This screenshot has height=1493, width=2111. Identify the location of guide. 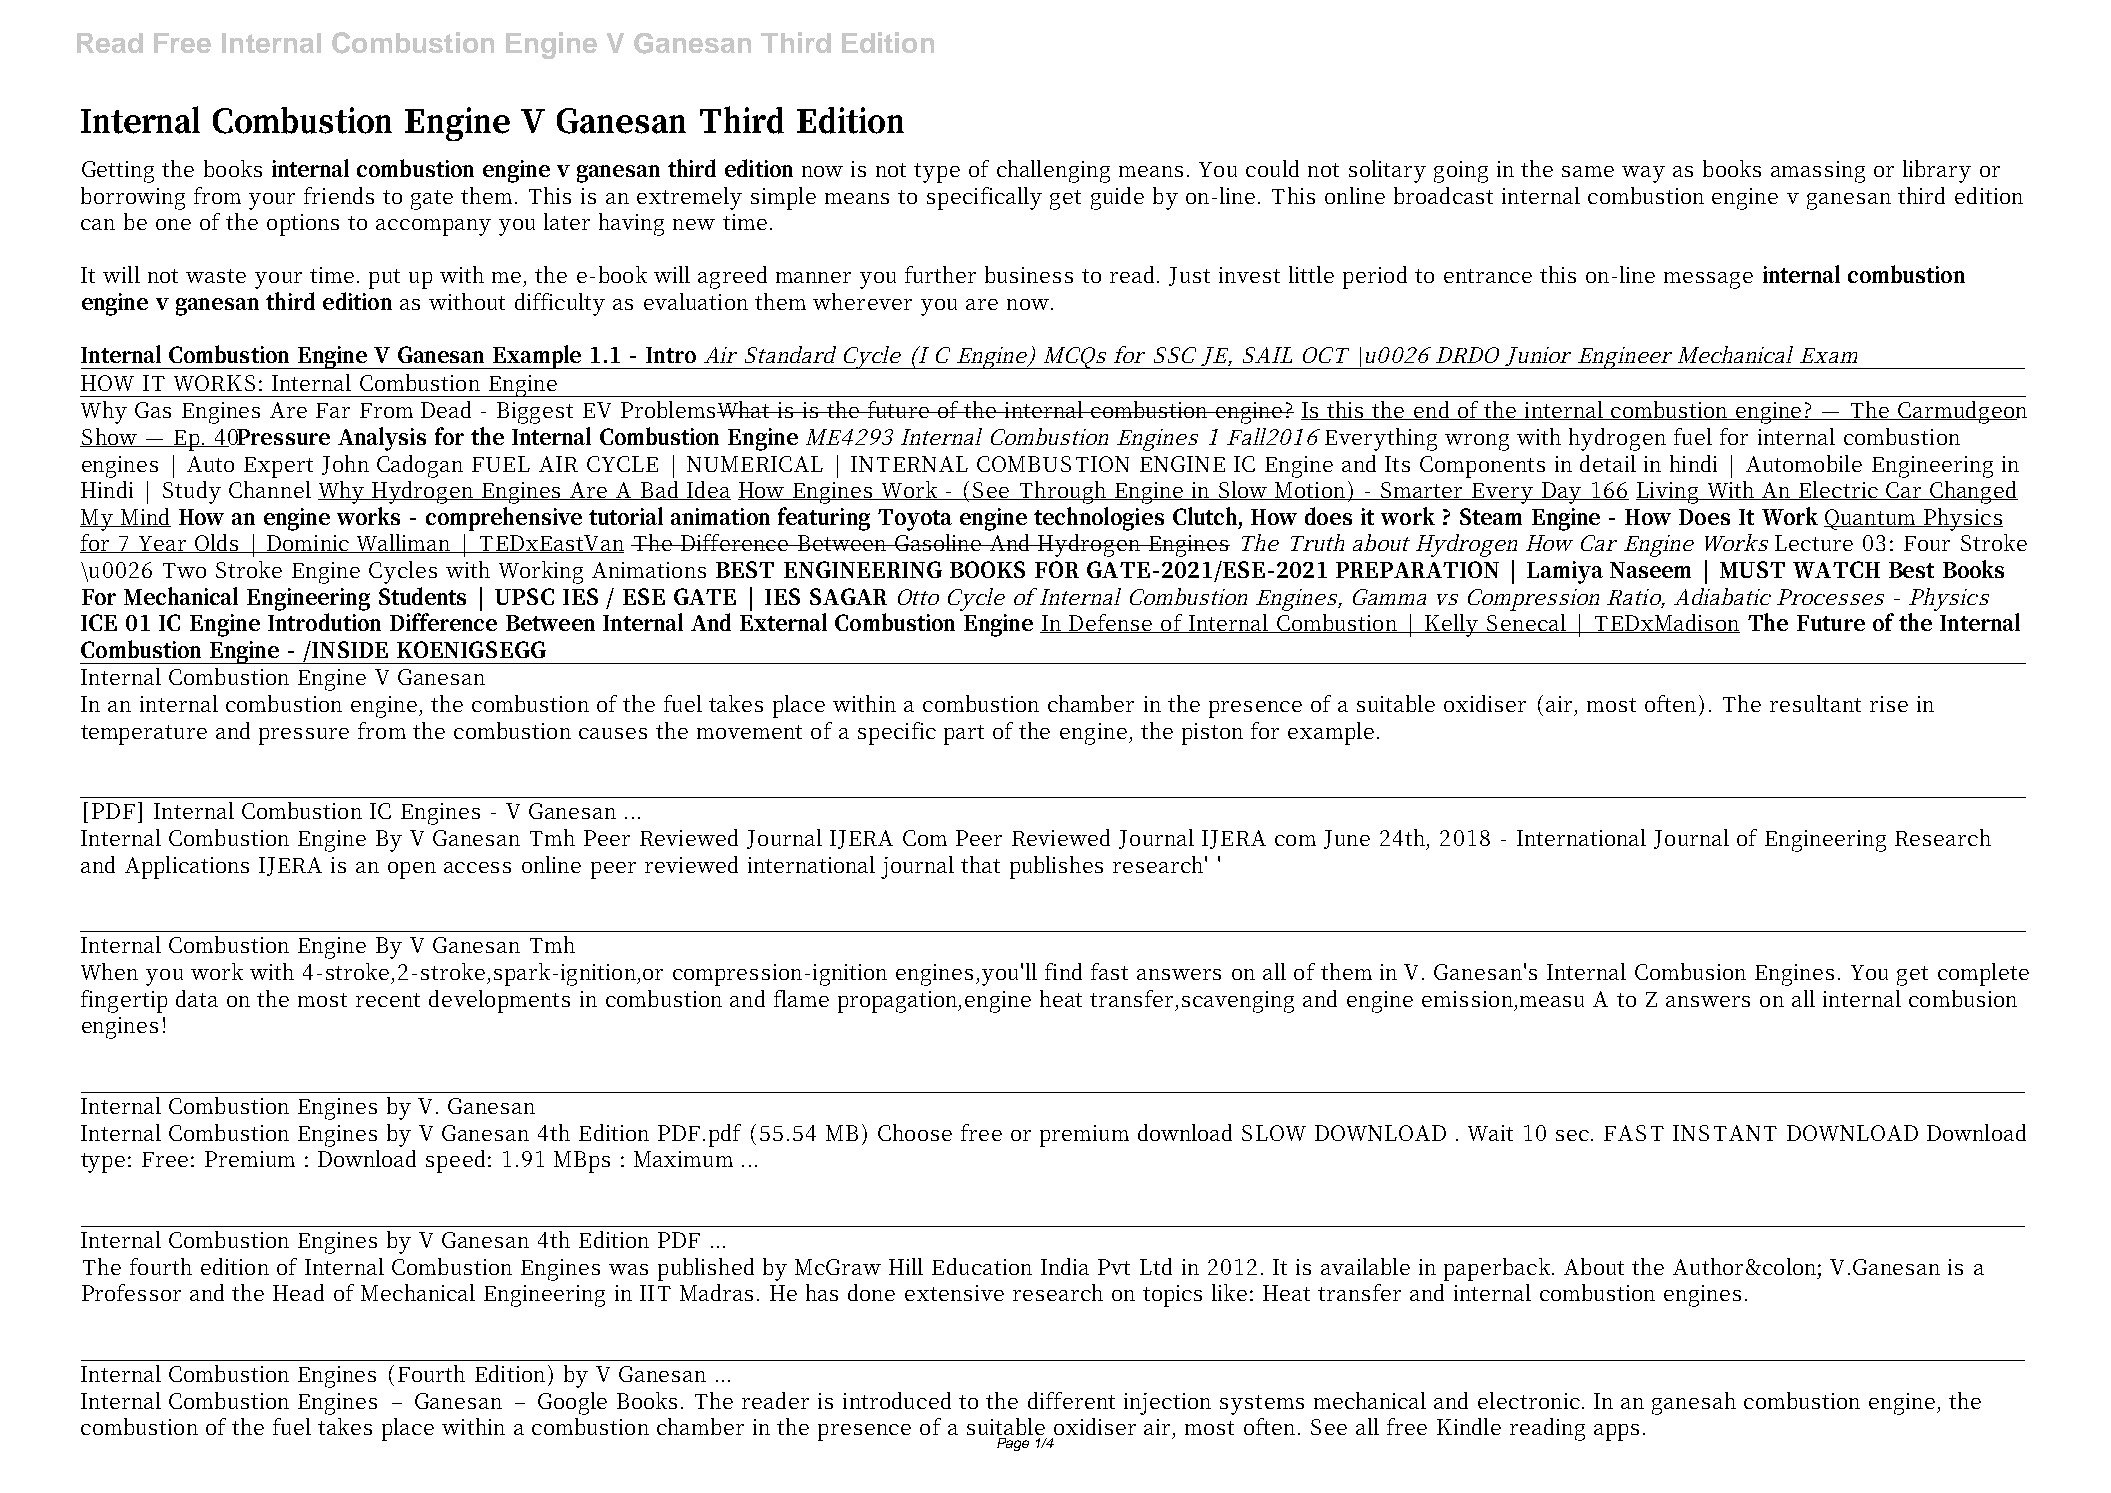
(1117, 198).
